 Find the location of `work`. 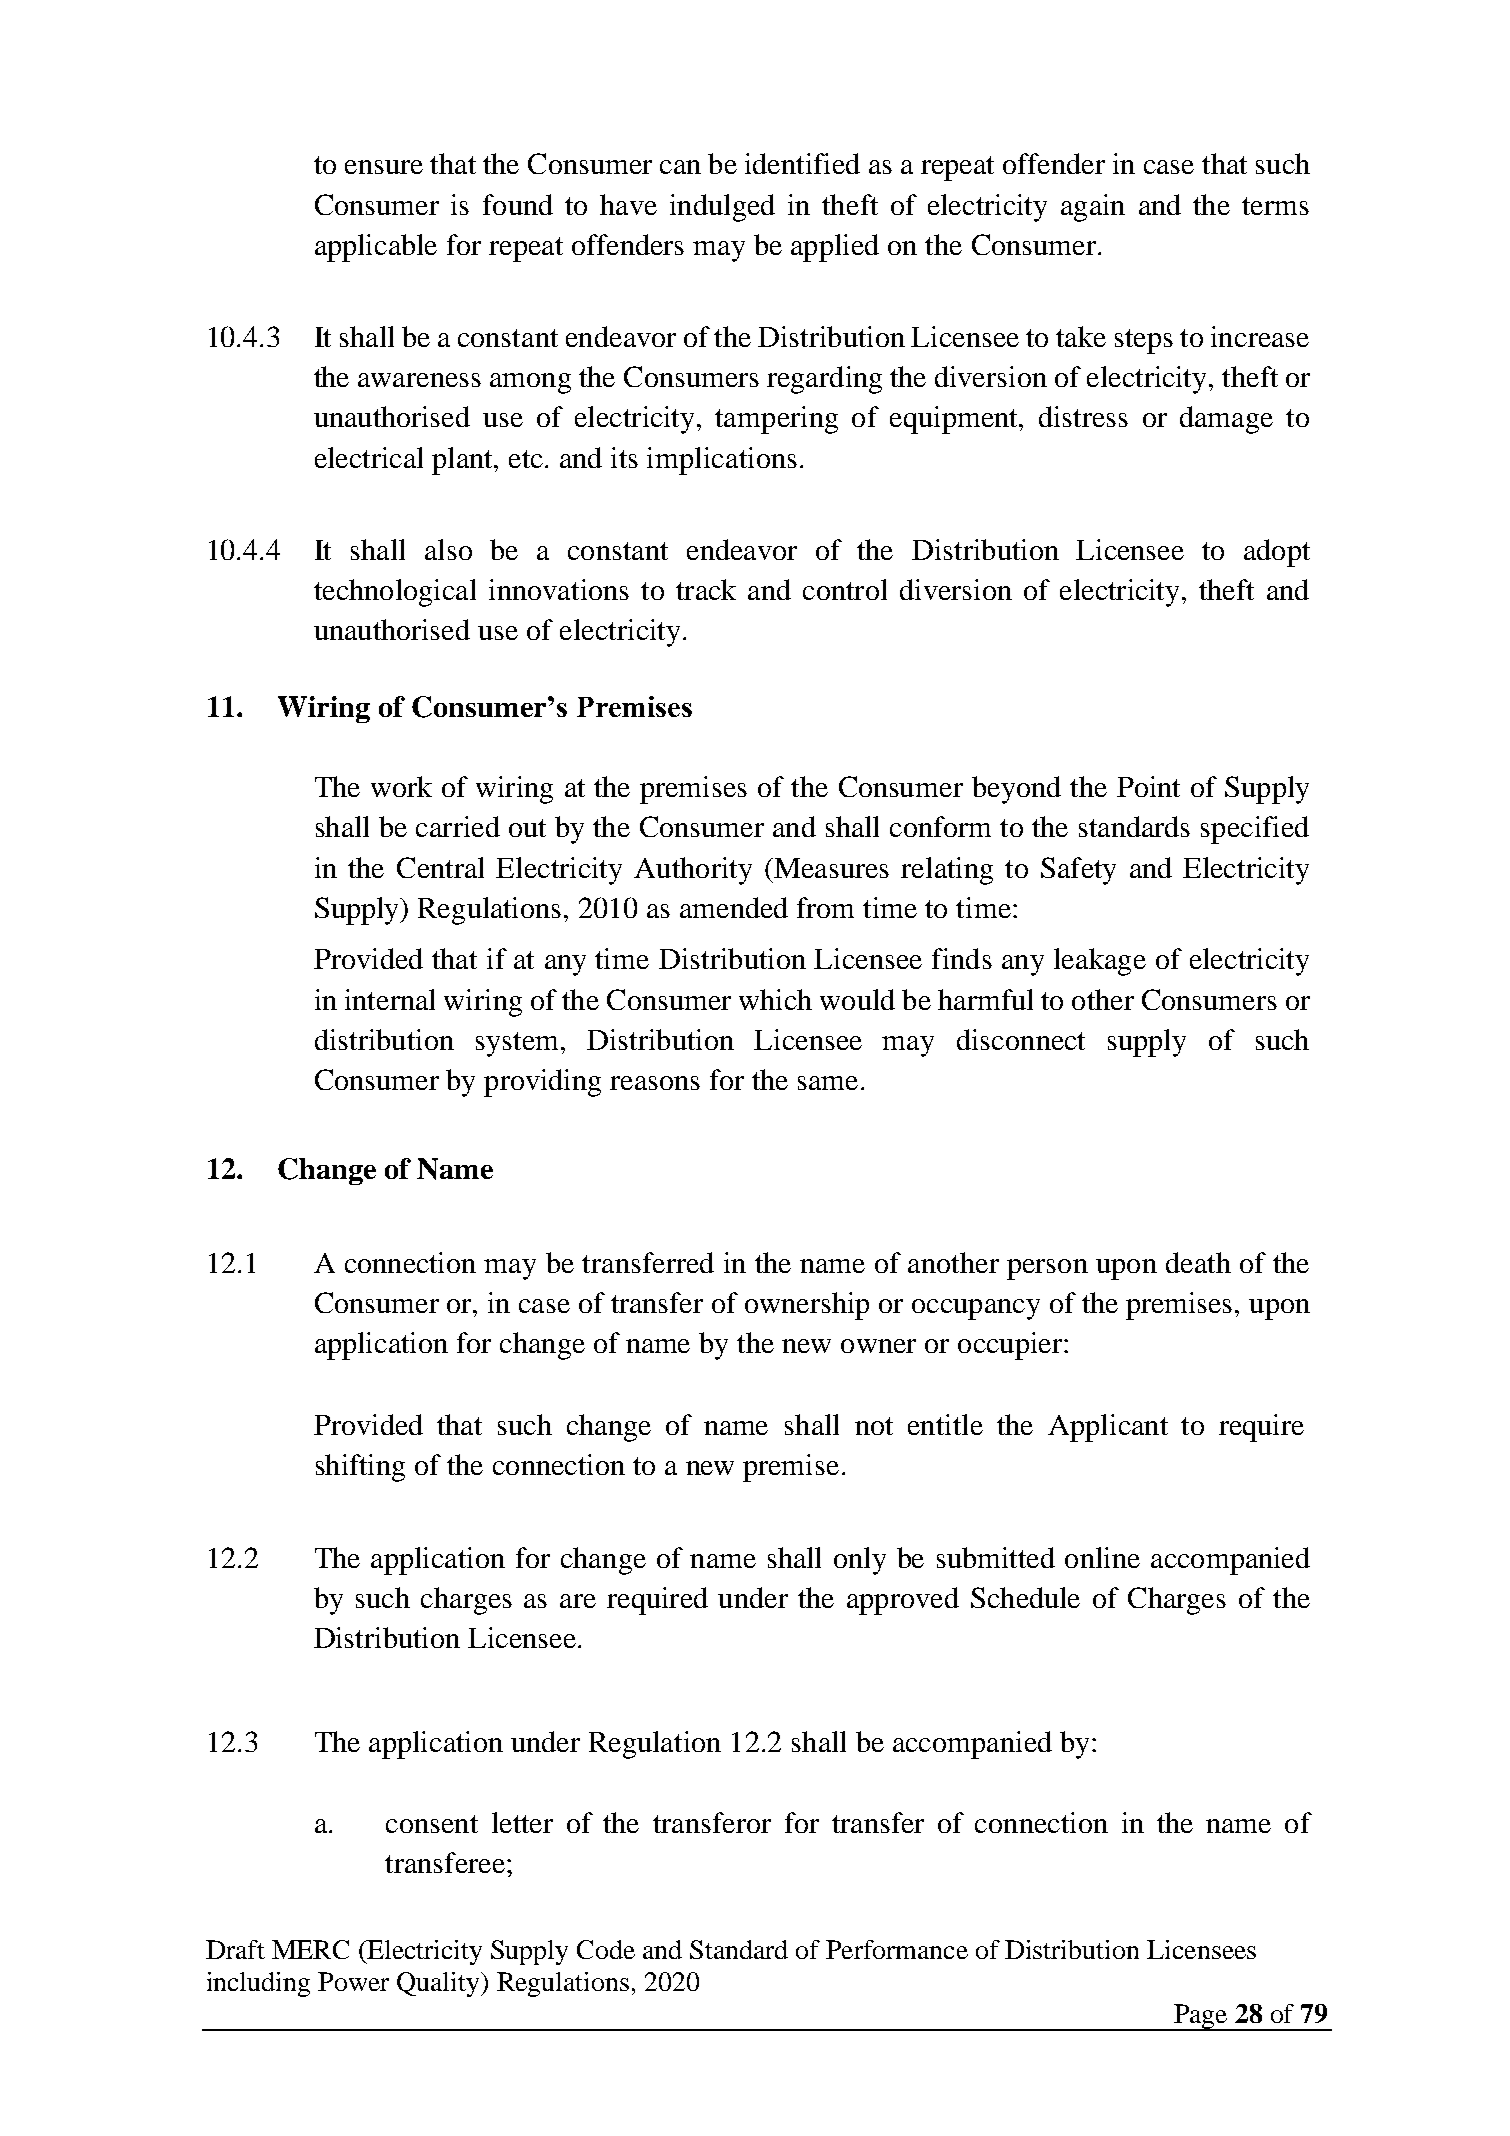

work is located at coordinates (401, 786).
